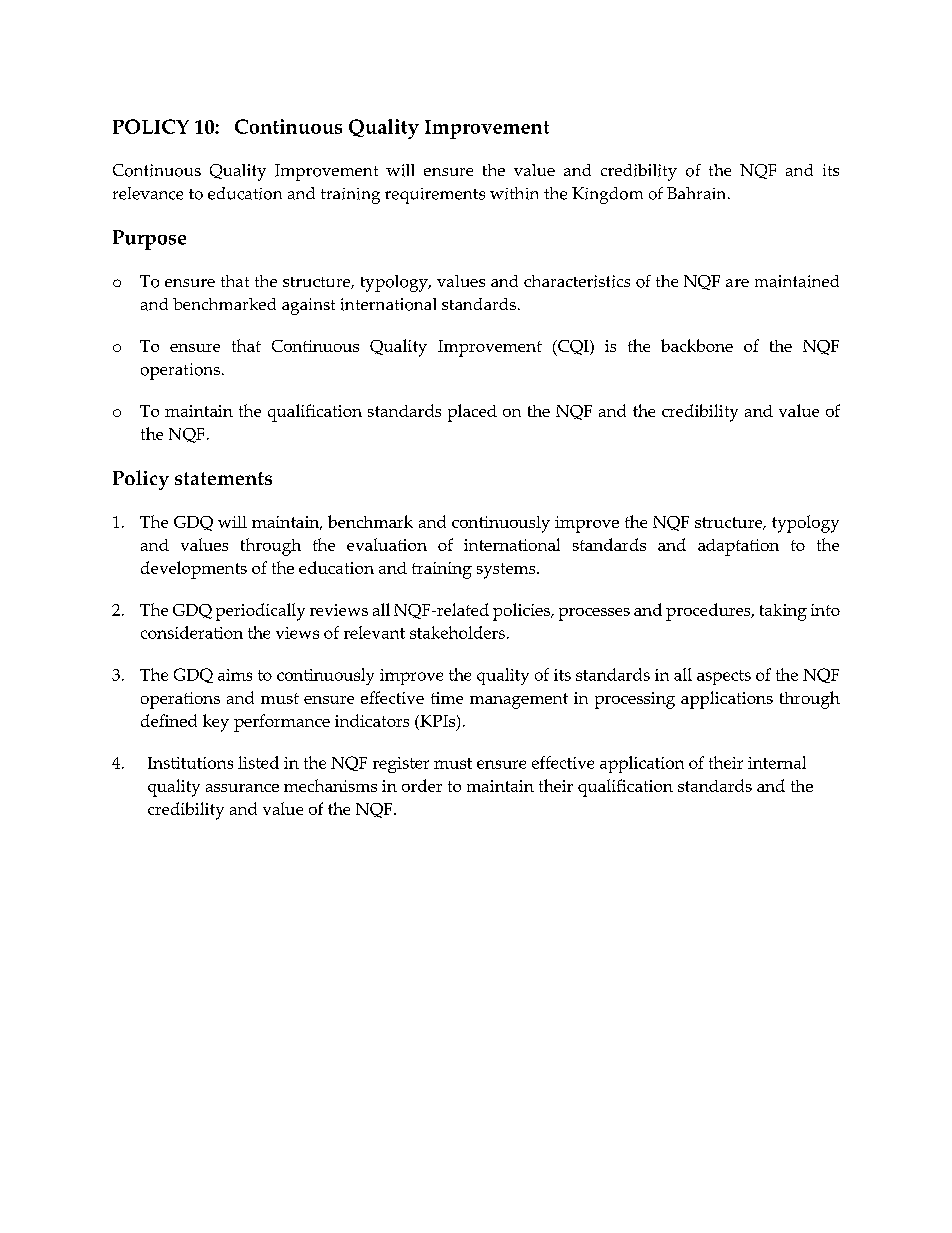 This page has width=952, height=1233. Describe the element at coordinates (709, 612) in the page. I see `procedures` at that location.
